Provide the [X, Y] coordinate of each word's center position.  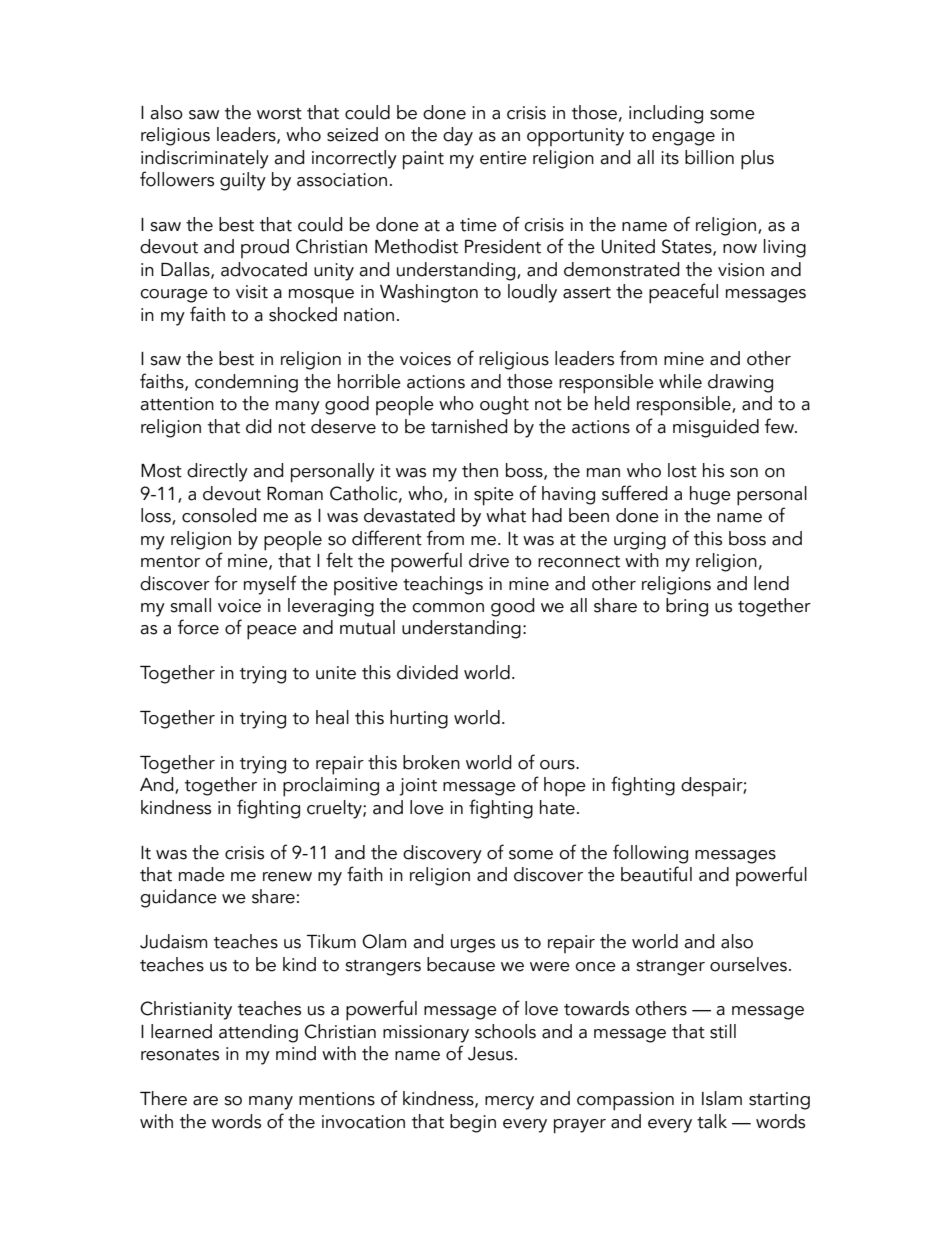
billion [709, 157]
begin [473, 1123]
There [163, 1098]
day [458, 136]
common [448, 608]
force [198, 627]
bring [687, 607]
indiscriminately [205, 159]
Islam [722, 1098]
